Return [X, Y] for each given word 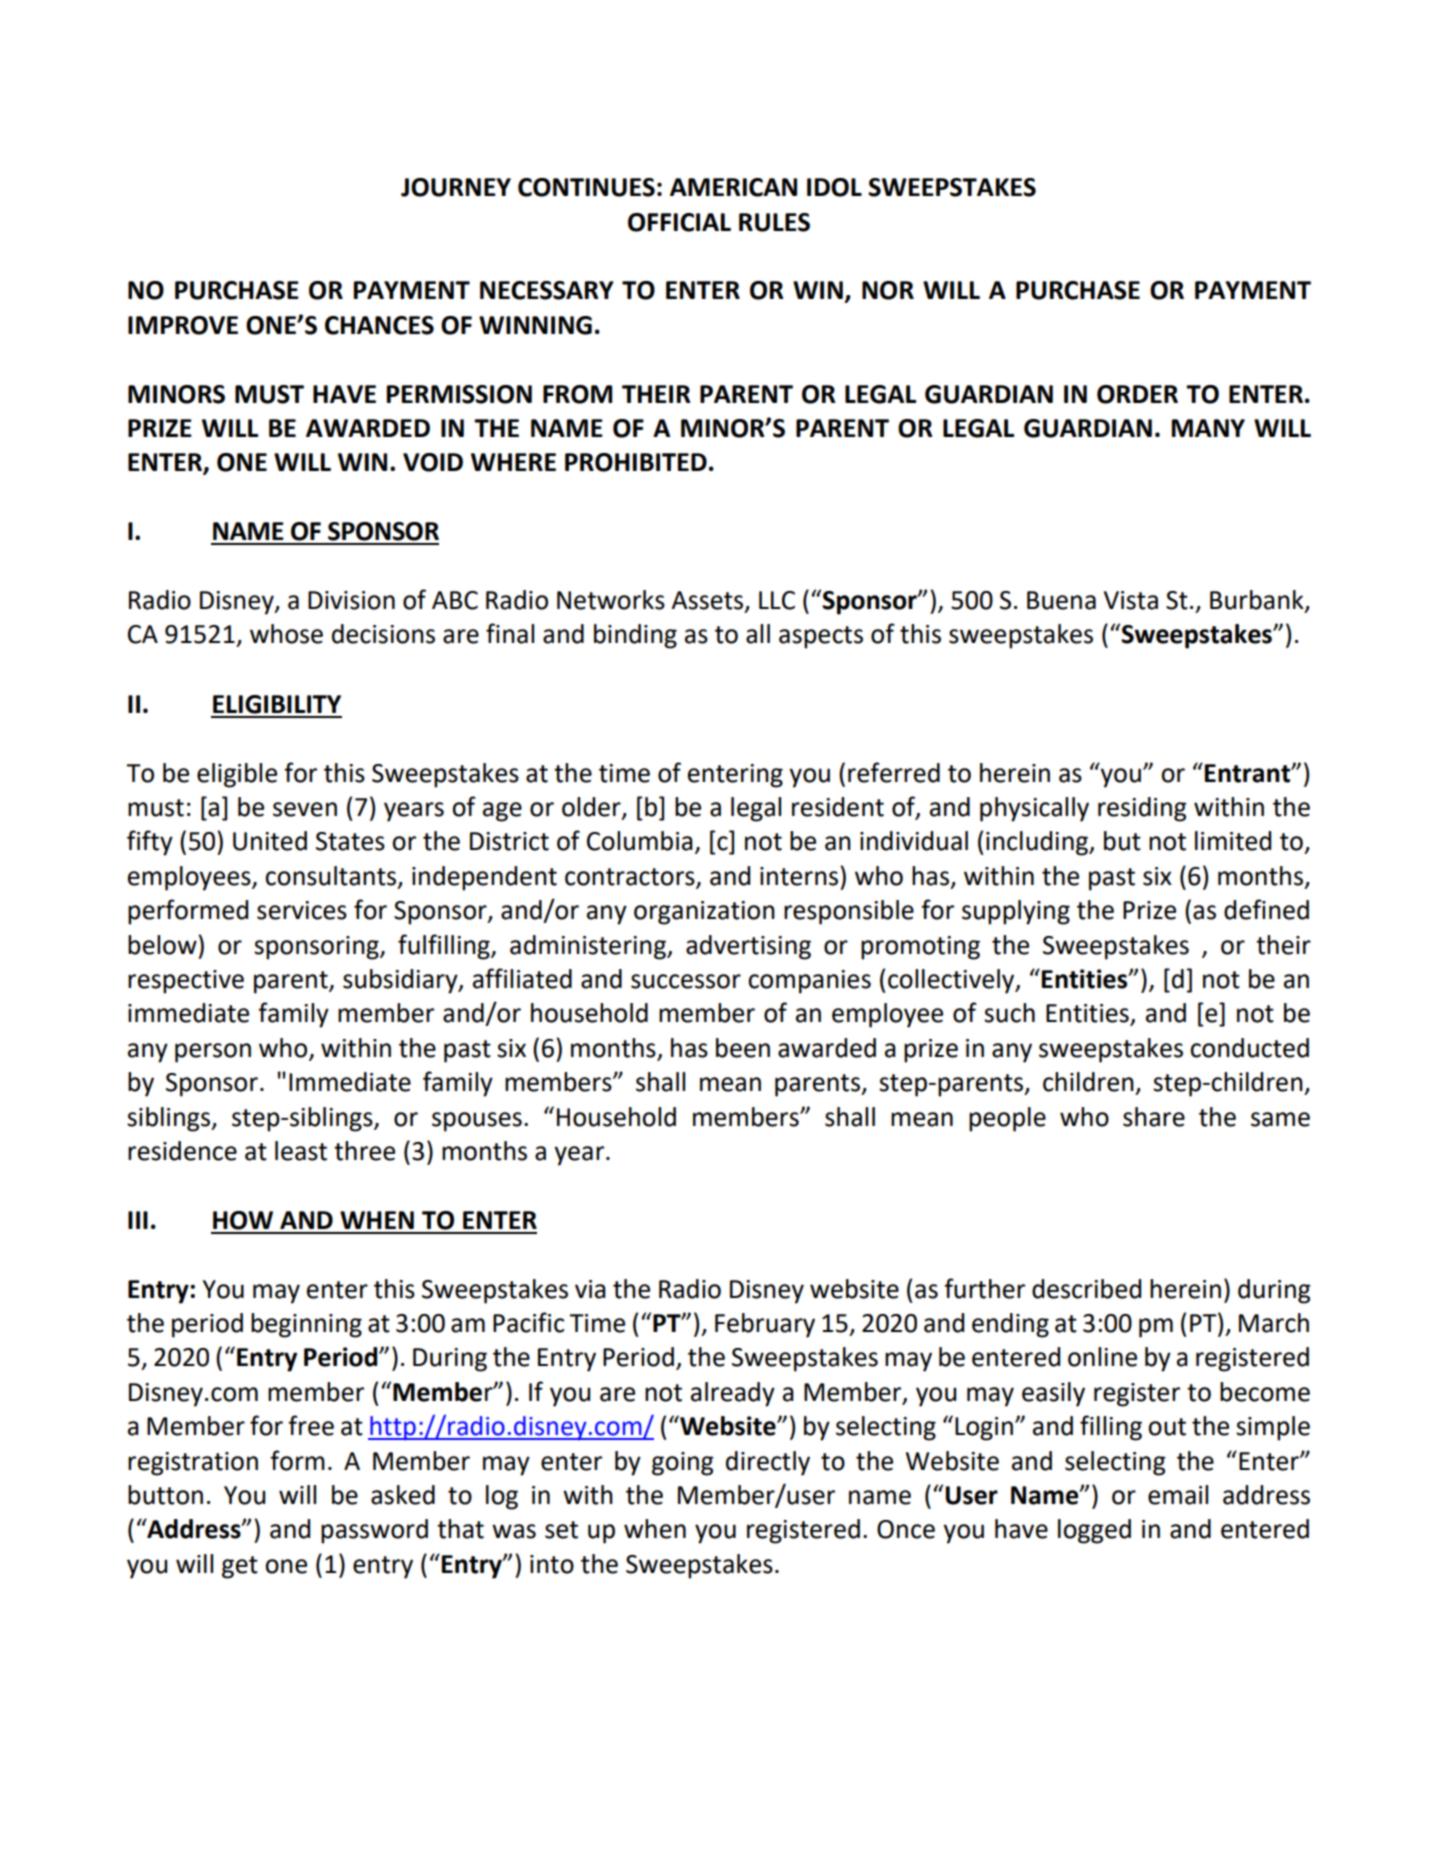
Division [351, 600]
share [1154, 1117]
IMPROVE [183, 325]
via [590, 1289]
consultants [330, 876]
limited [1233, 841]
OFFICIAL [679, 222]
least [301, 1151]
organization [704, 913]
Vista [1131, 600]
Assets [708, 601]
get [240, 1567]
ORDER [1137, 394]
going [683, 1464]
